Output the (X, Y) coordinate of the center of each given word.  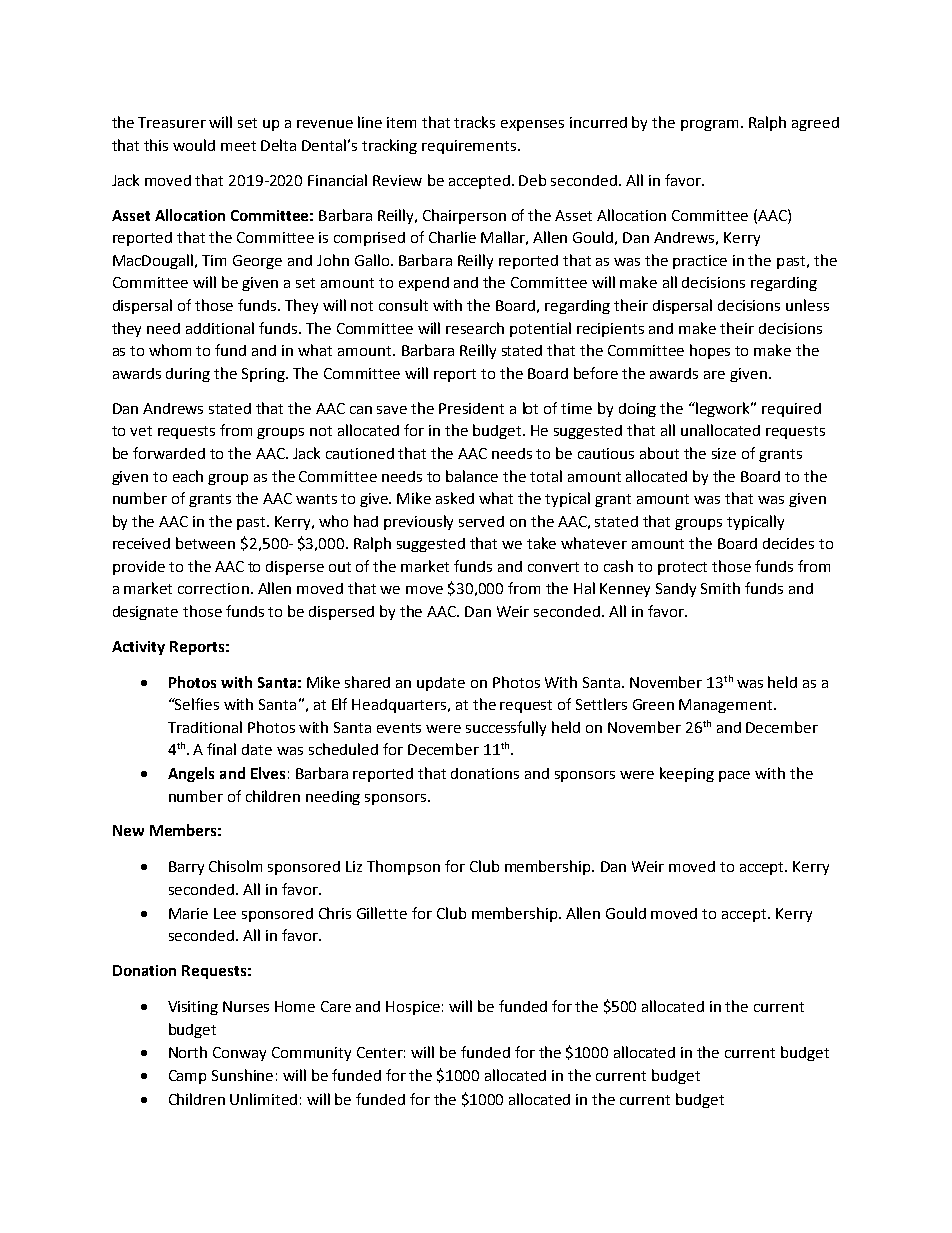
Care (336, 1006)
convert (553, 567)
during (188, 375)
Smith (720, 588)
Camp (187, 1077)
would (194, 145)
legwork (724, 409)
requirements (470, 147)
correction (213, 588)
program (709, 125)
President (471, 408)
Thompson (403, 867)
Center (381, 1052)
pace (734, 776)
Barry (186, 868)
